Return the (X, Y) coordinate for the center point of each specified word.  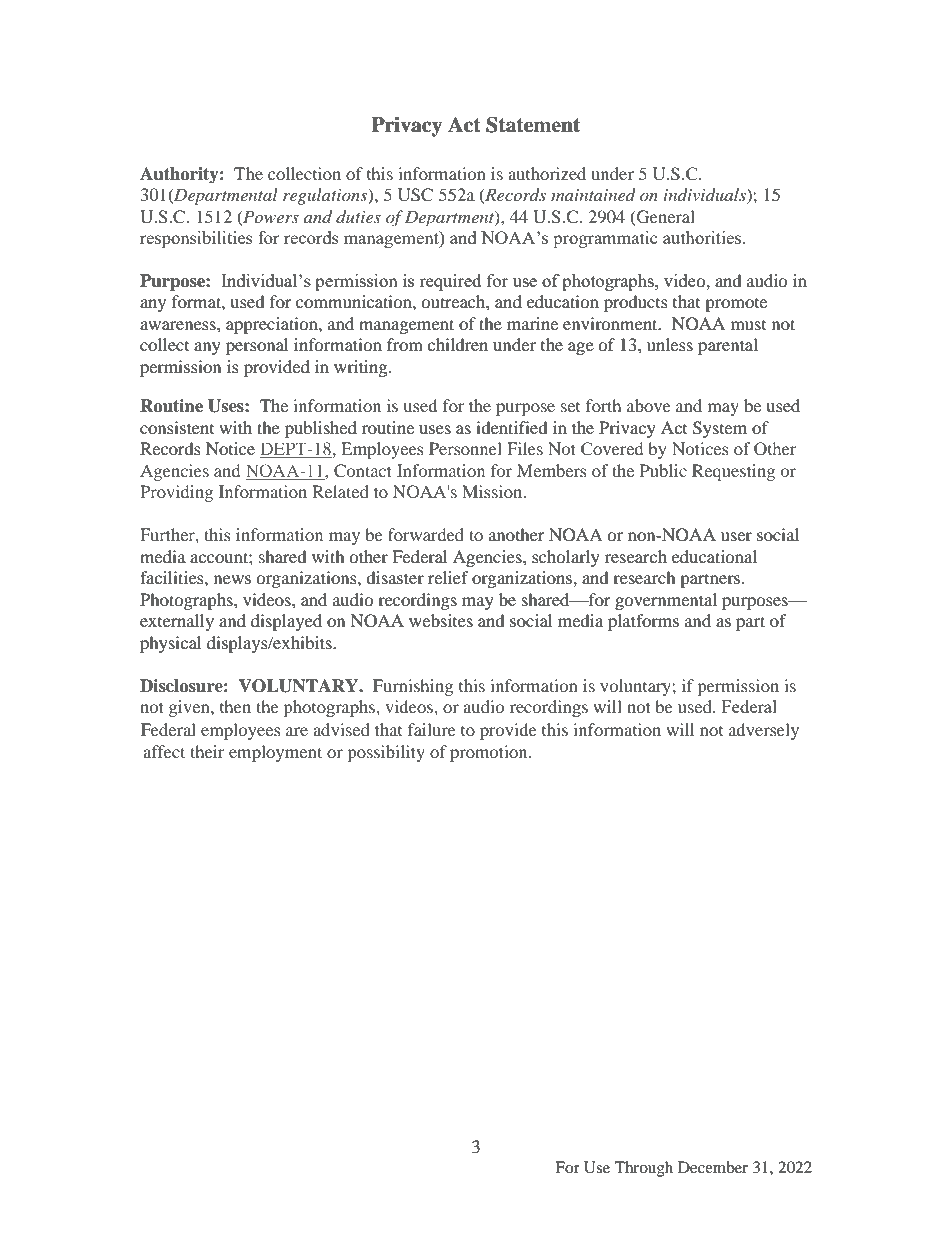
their (207, 751)
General (665, 217)
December (713, 1167)
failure (432, 729)
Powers (270, 217)
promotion (490, 753)
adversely (764, 731)
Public (663, 470)
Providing (176, 493)
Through (644, 1169)
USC (415, 195)
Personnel (465, 448)
